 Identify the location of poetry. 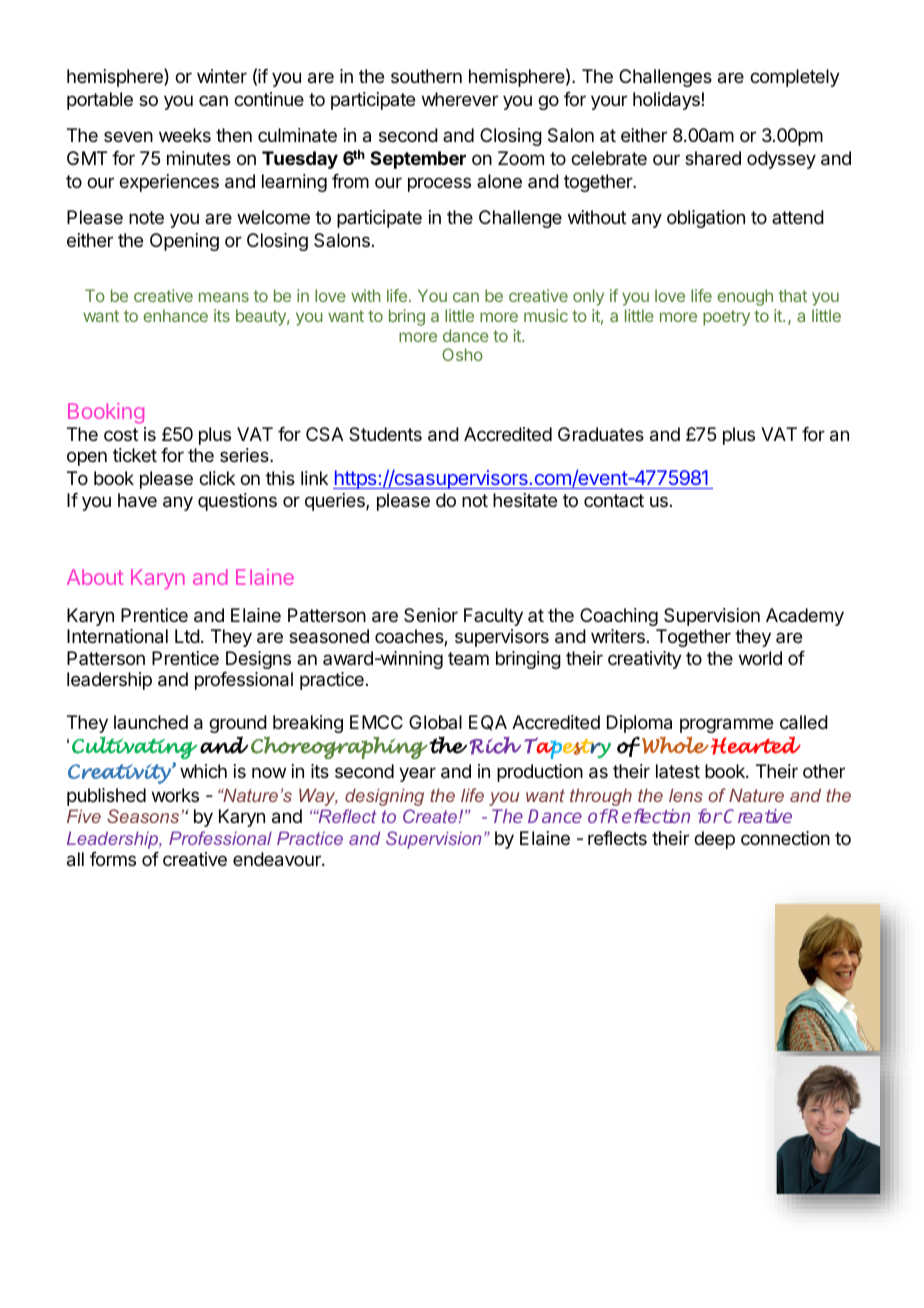
(726, 318).
